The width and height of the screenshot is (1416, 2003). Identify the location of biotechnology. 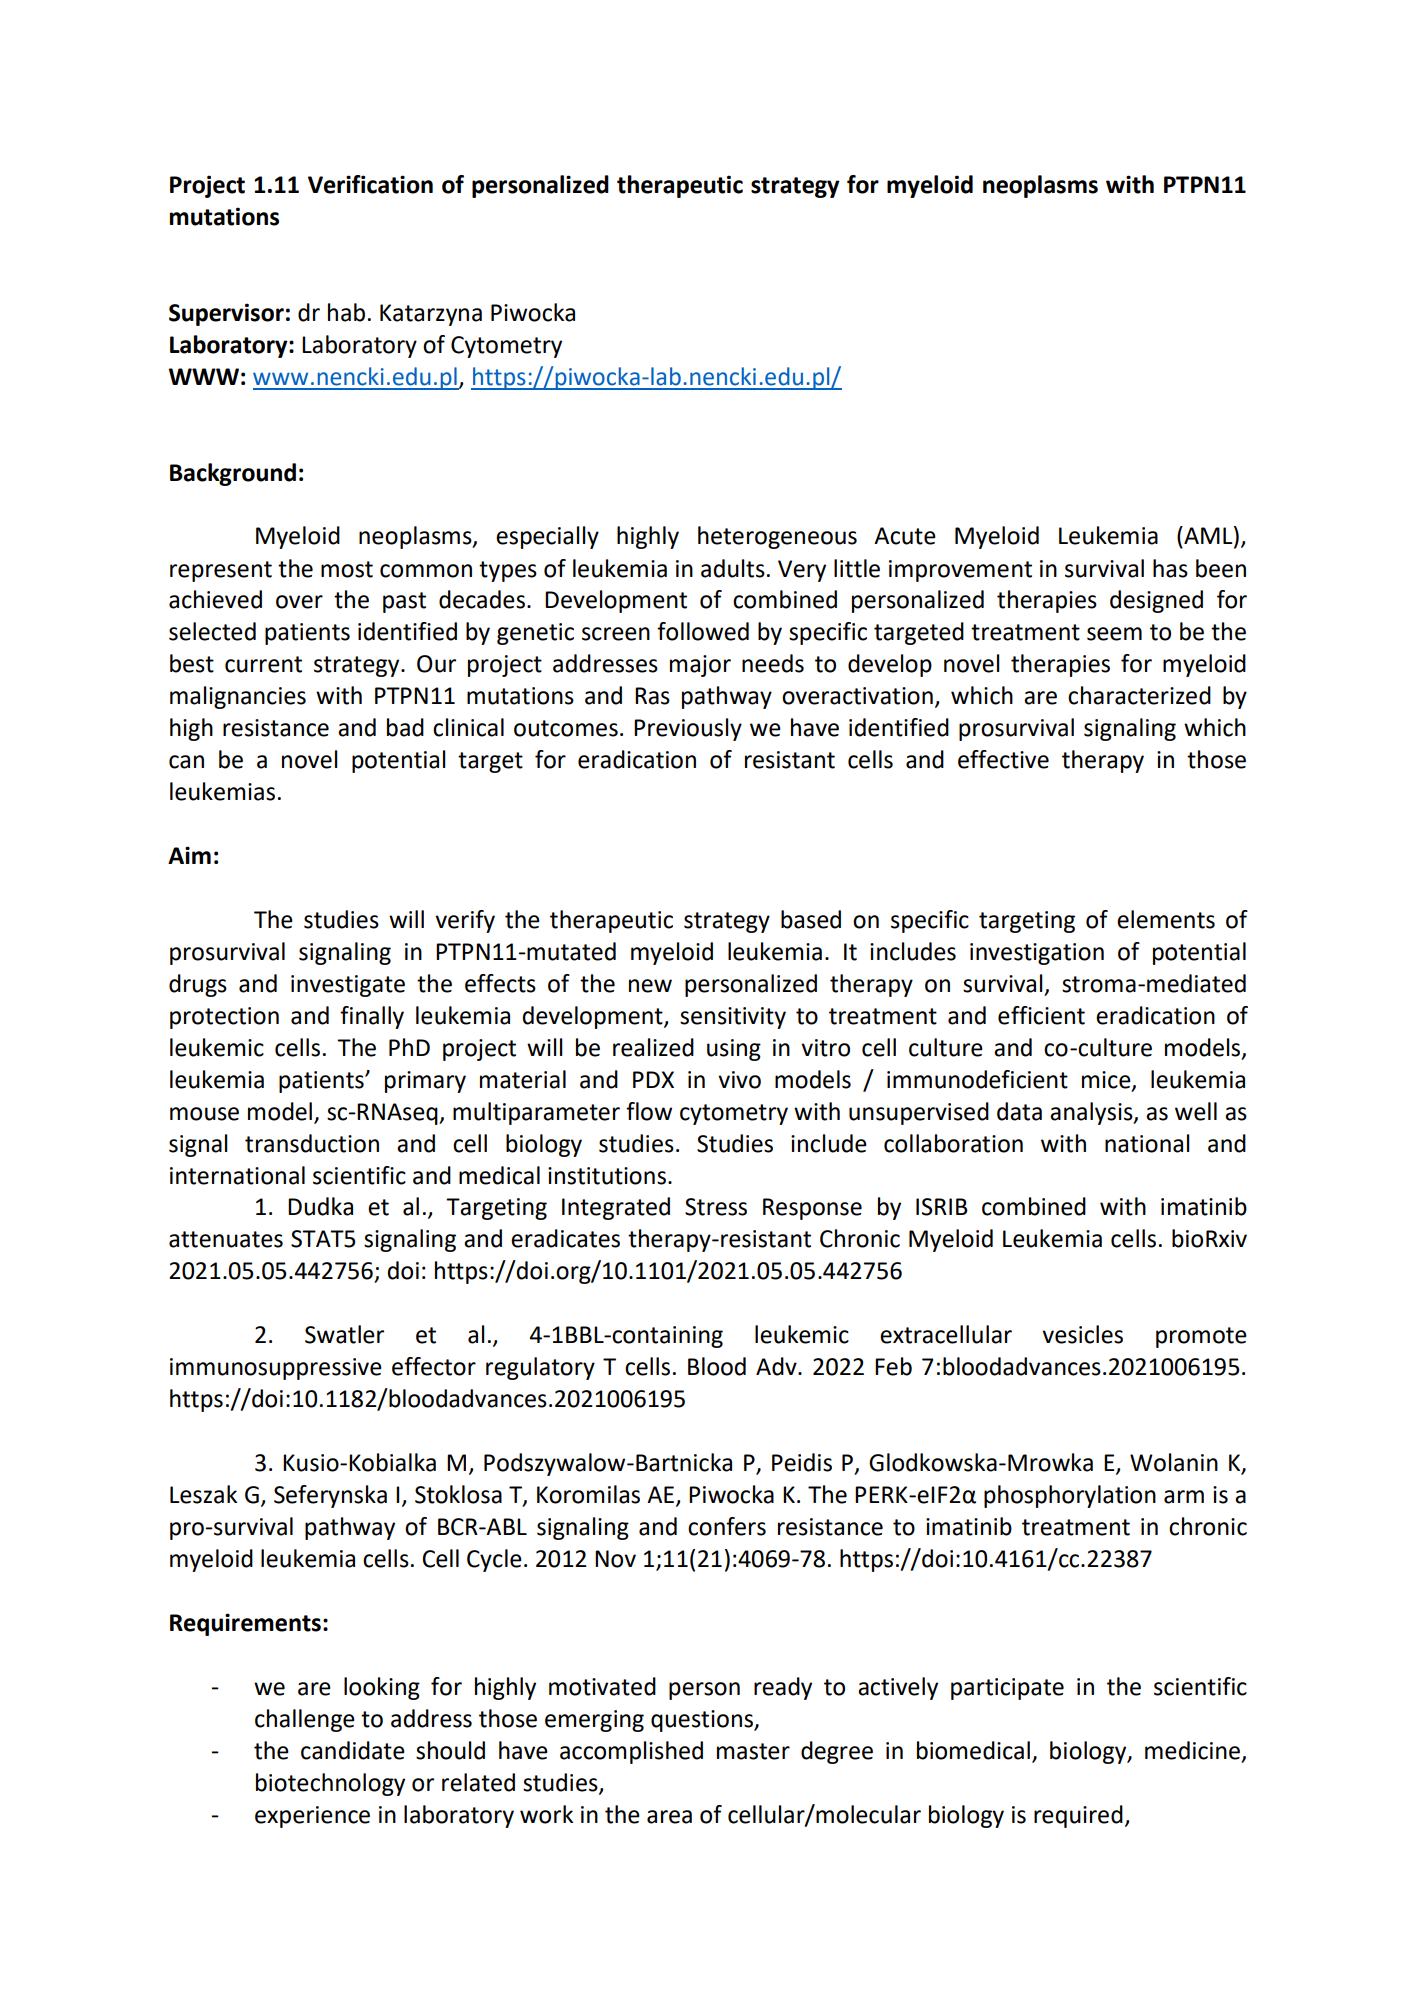
(330, 1784).
